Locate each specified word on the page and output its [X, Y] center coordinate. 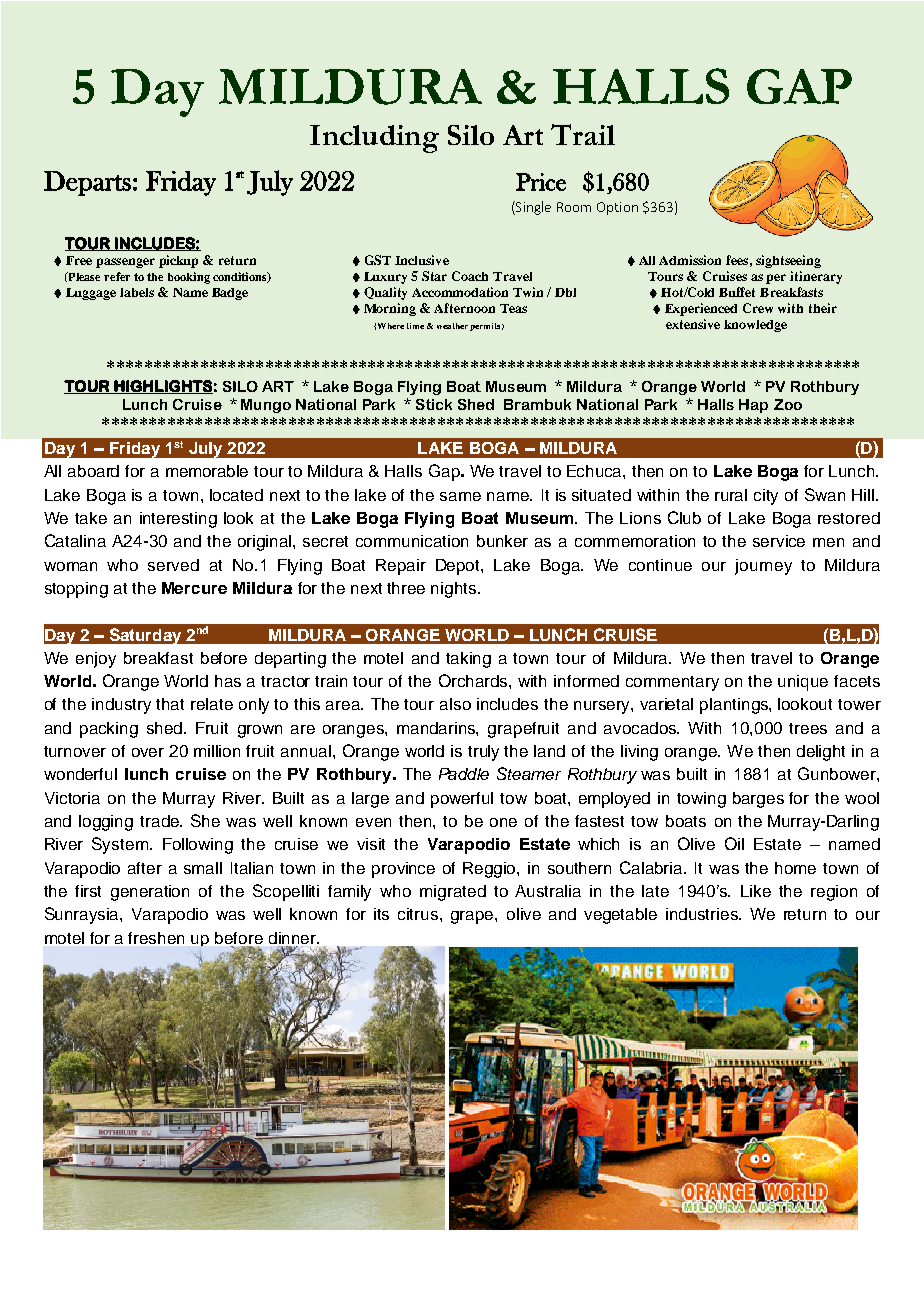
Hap [753, 406]
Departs [87, 183]
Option [617, 208]
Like [756, 891]
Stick [434, 404]
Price [541, 182]
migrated [453, 893]
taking [468, 660]
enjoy [96, 660]
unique [803, 683]
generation [150, 893]
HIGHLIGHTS [162, 387]
